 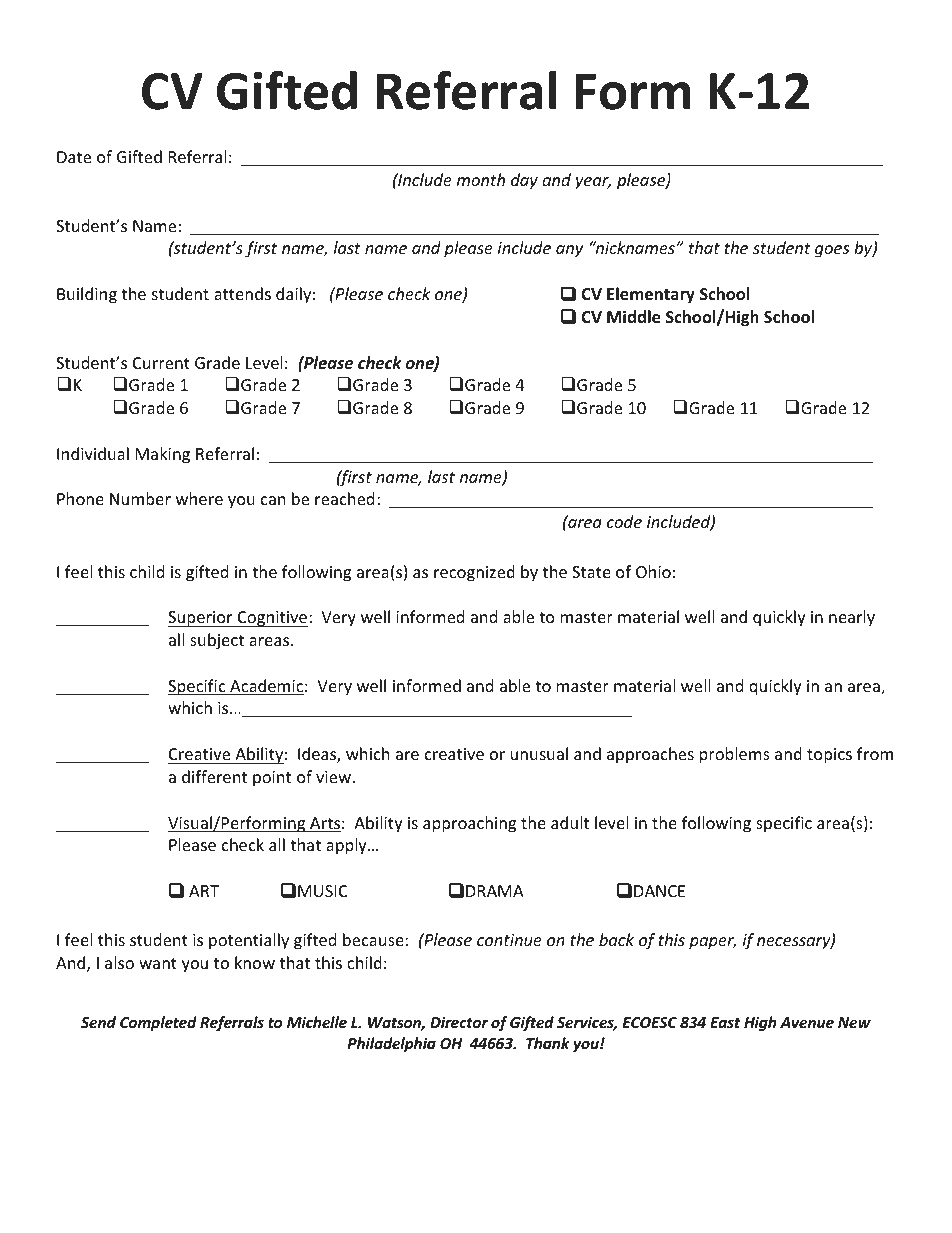 I want to click on goes, so click(x=832, y=251).
